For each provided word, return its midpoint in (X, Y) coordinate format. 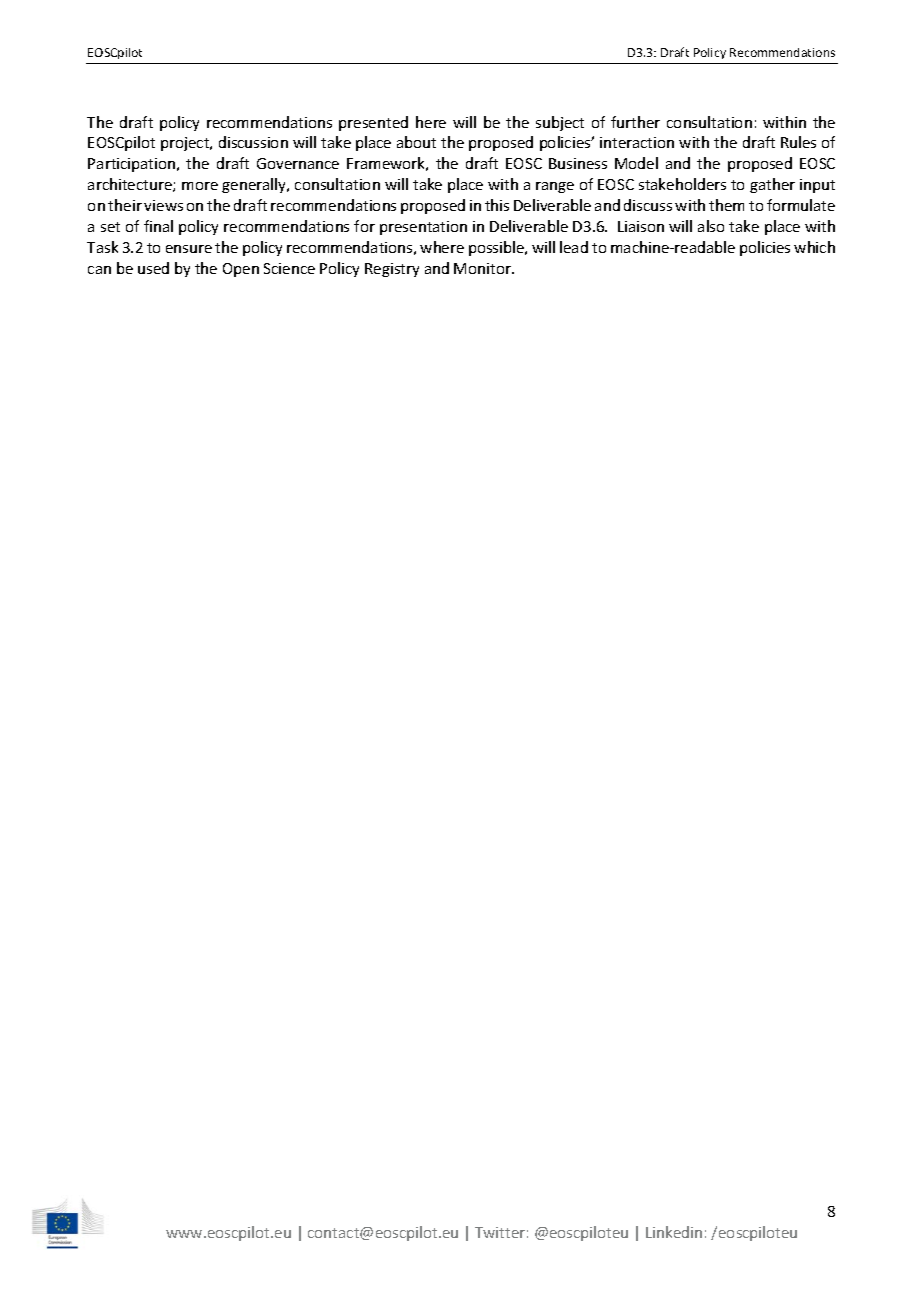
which (814, 247)
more (200, 186)
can (99, 270)
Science (289, 268)
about (416, 142)
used (153, 268)
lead (574, 247)
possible (497, 248)
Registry (392, 270)
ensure (189, 249)
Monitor (483, 268)
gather (772, 185)
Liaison (641, 226)
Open (241, 270)
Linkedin (674, 1232)
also (711, 226)
